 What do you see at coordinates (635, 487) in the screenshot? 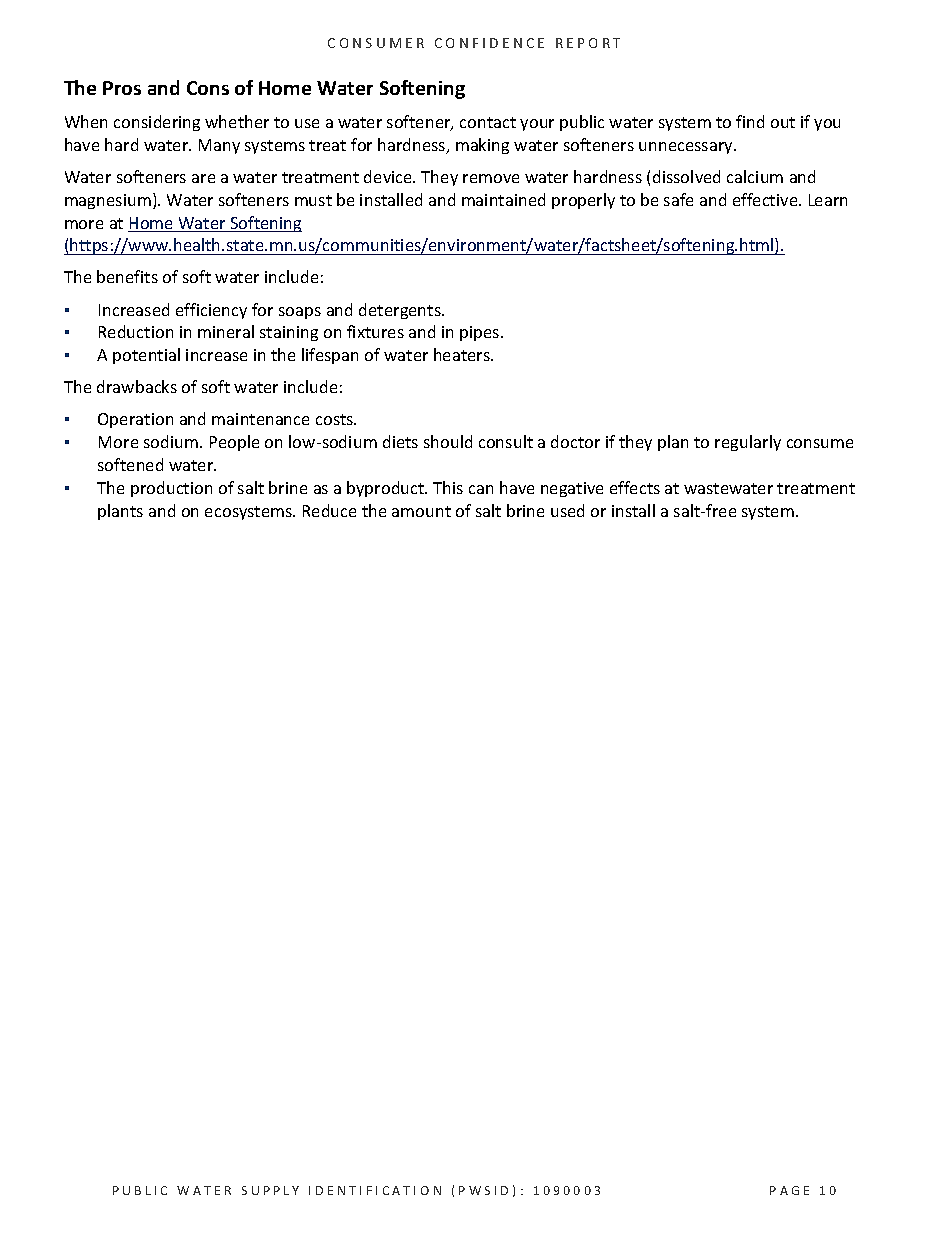
I see `effects` at bounding box center [635, 487].
